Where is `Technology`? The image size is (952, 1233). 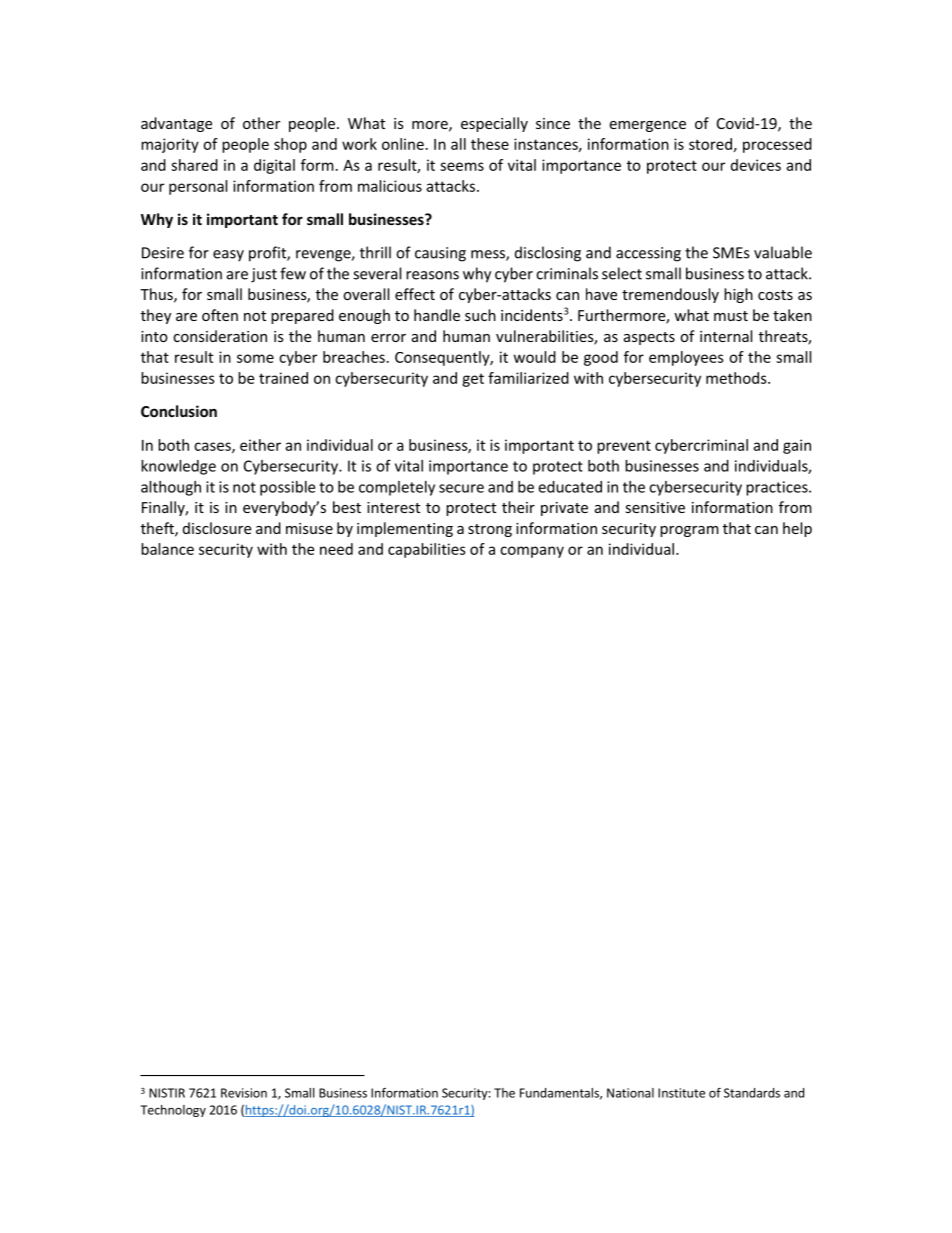 Technology is located at coordinates (173, 1111).
